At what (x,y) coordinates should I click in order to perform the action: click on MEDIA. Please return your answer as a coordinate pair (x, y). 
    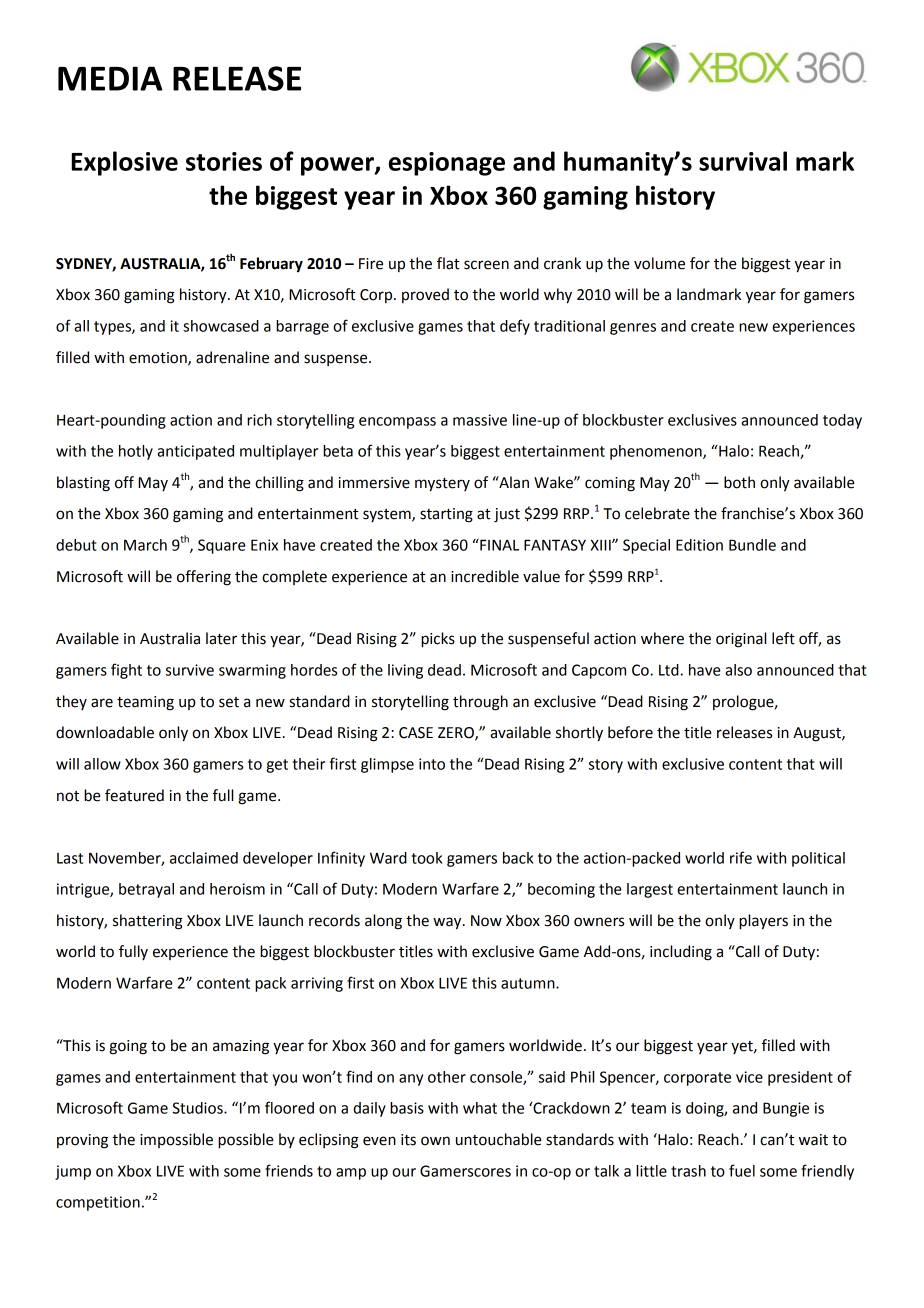
    Looking at the image, I should click on (110, 78).
